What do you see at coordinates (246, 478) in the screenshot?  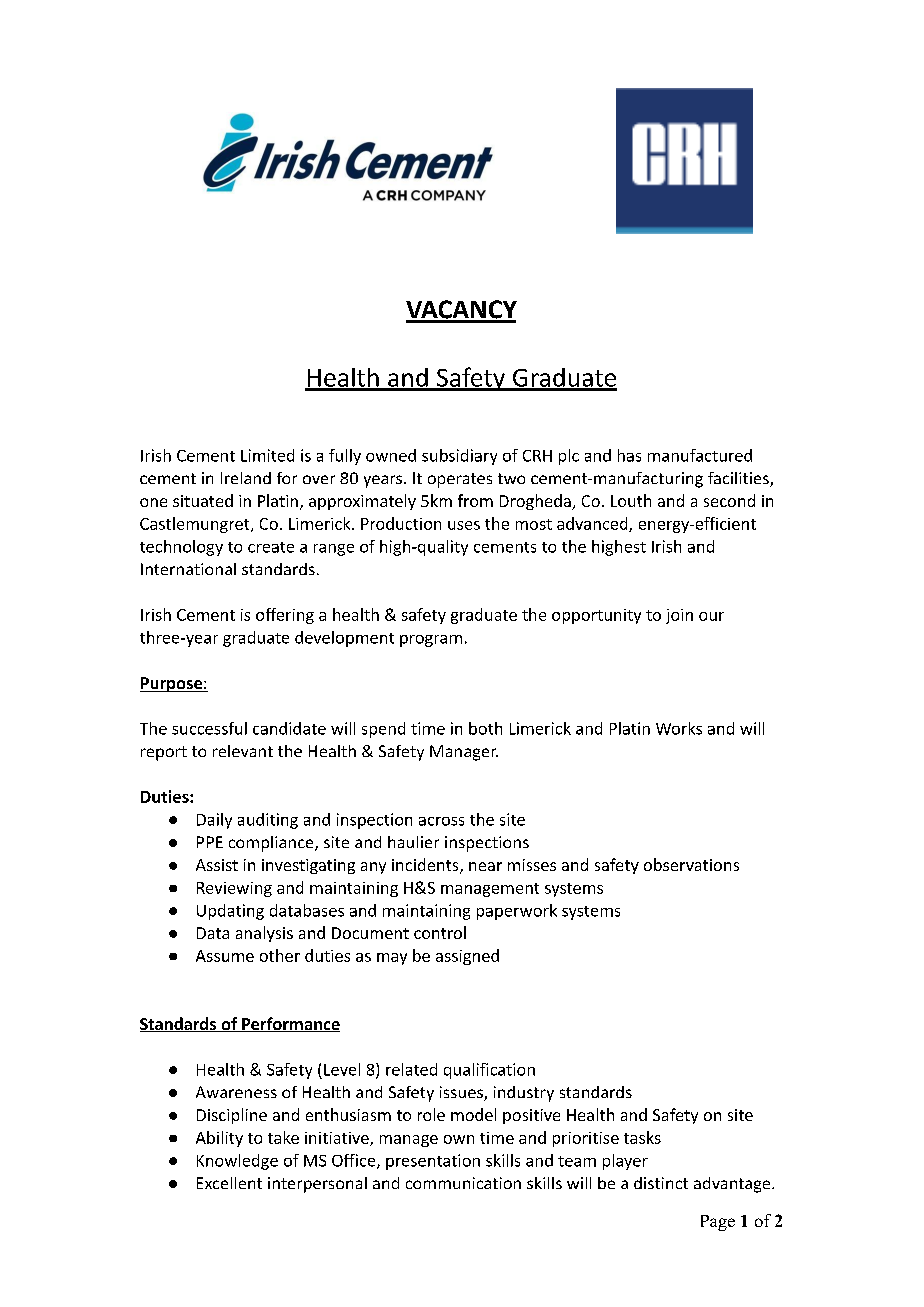 I see `Ireland` at bounding box center [246, 478].
